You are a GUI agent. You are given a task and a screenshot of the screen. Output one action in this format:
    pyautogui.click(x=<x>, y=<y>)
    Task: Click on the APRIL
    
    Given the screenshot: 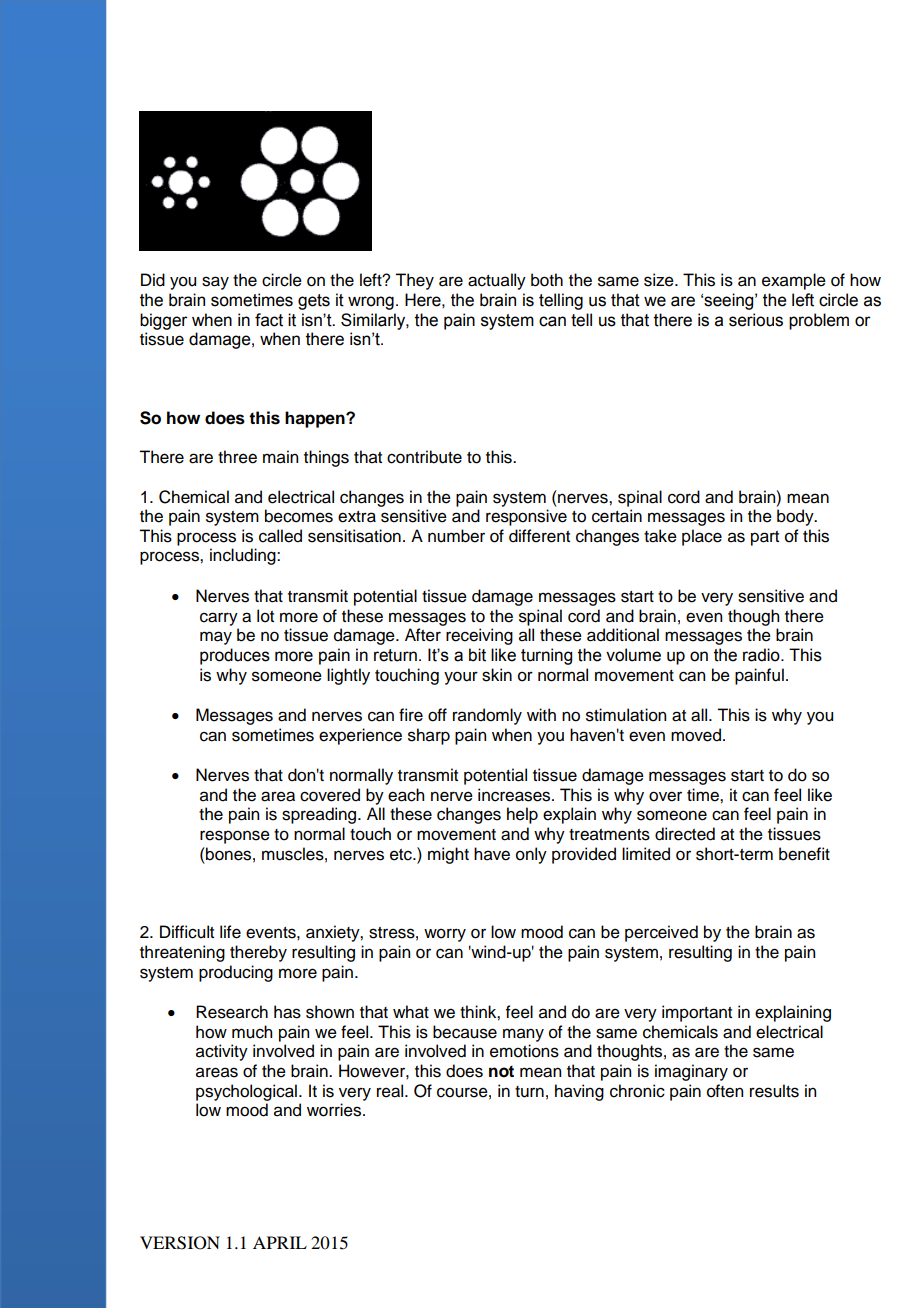 What is the action you would take?
    pyautogui.click(x=280, y=1242)
